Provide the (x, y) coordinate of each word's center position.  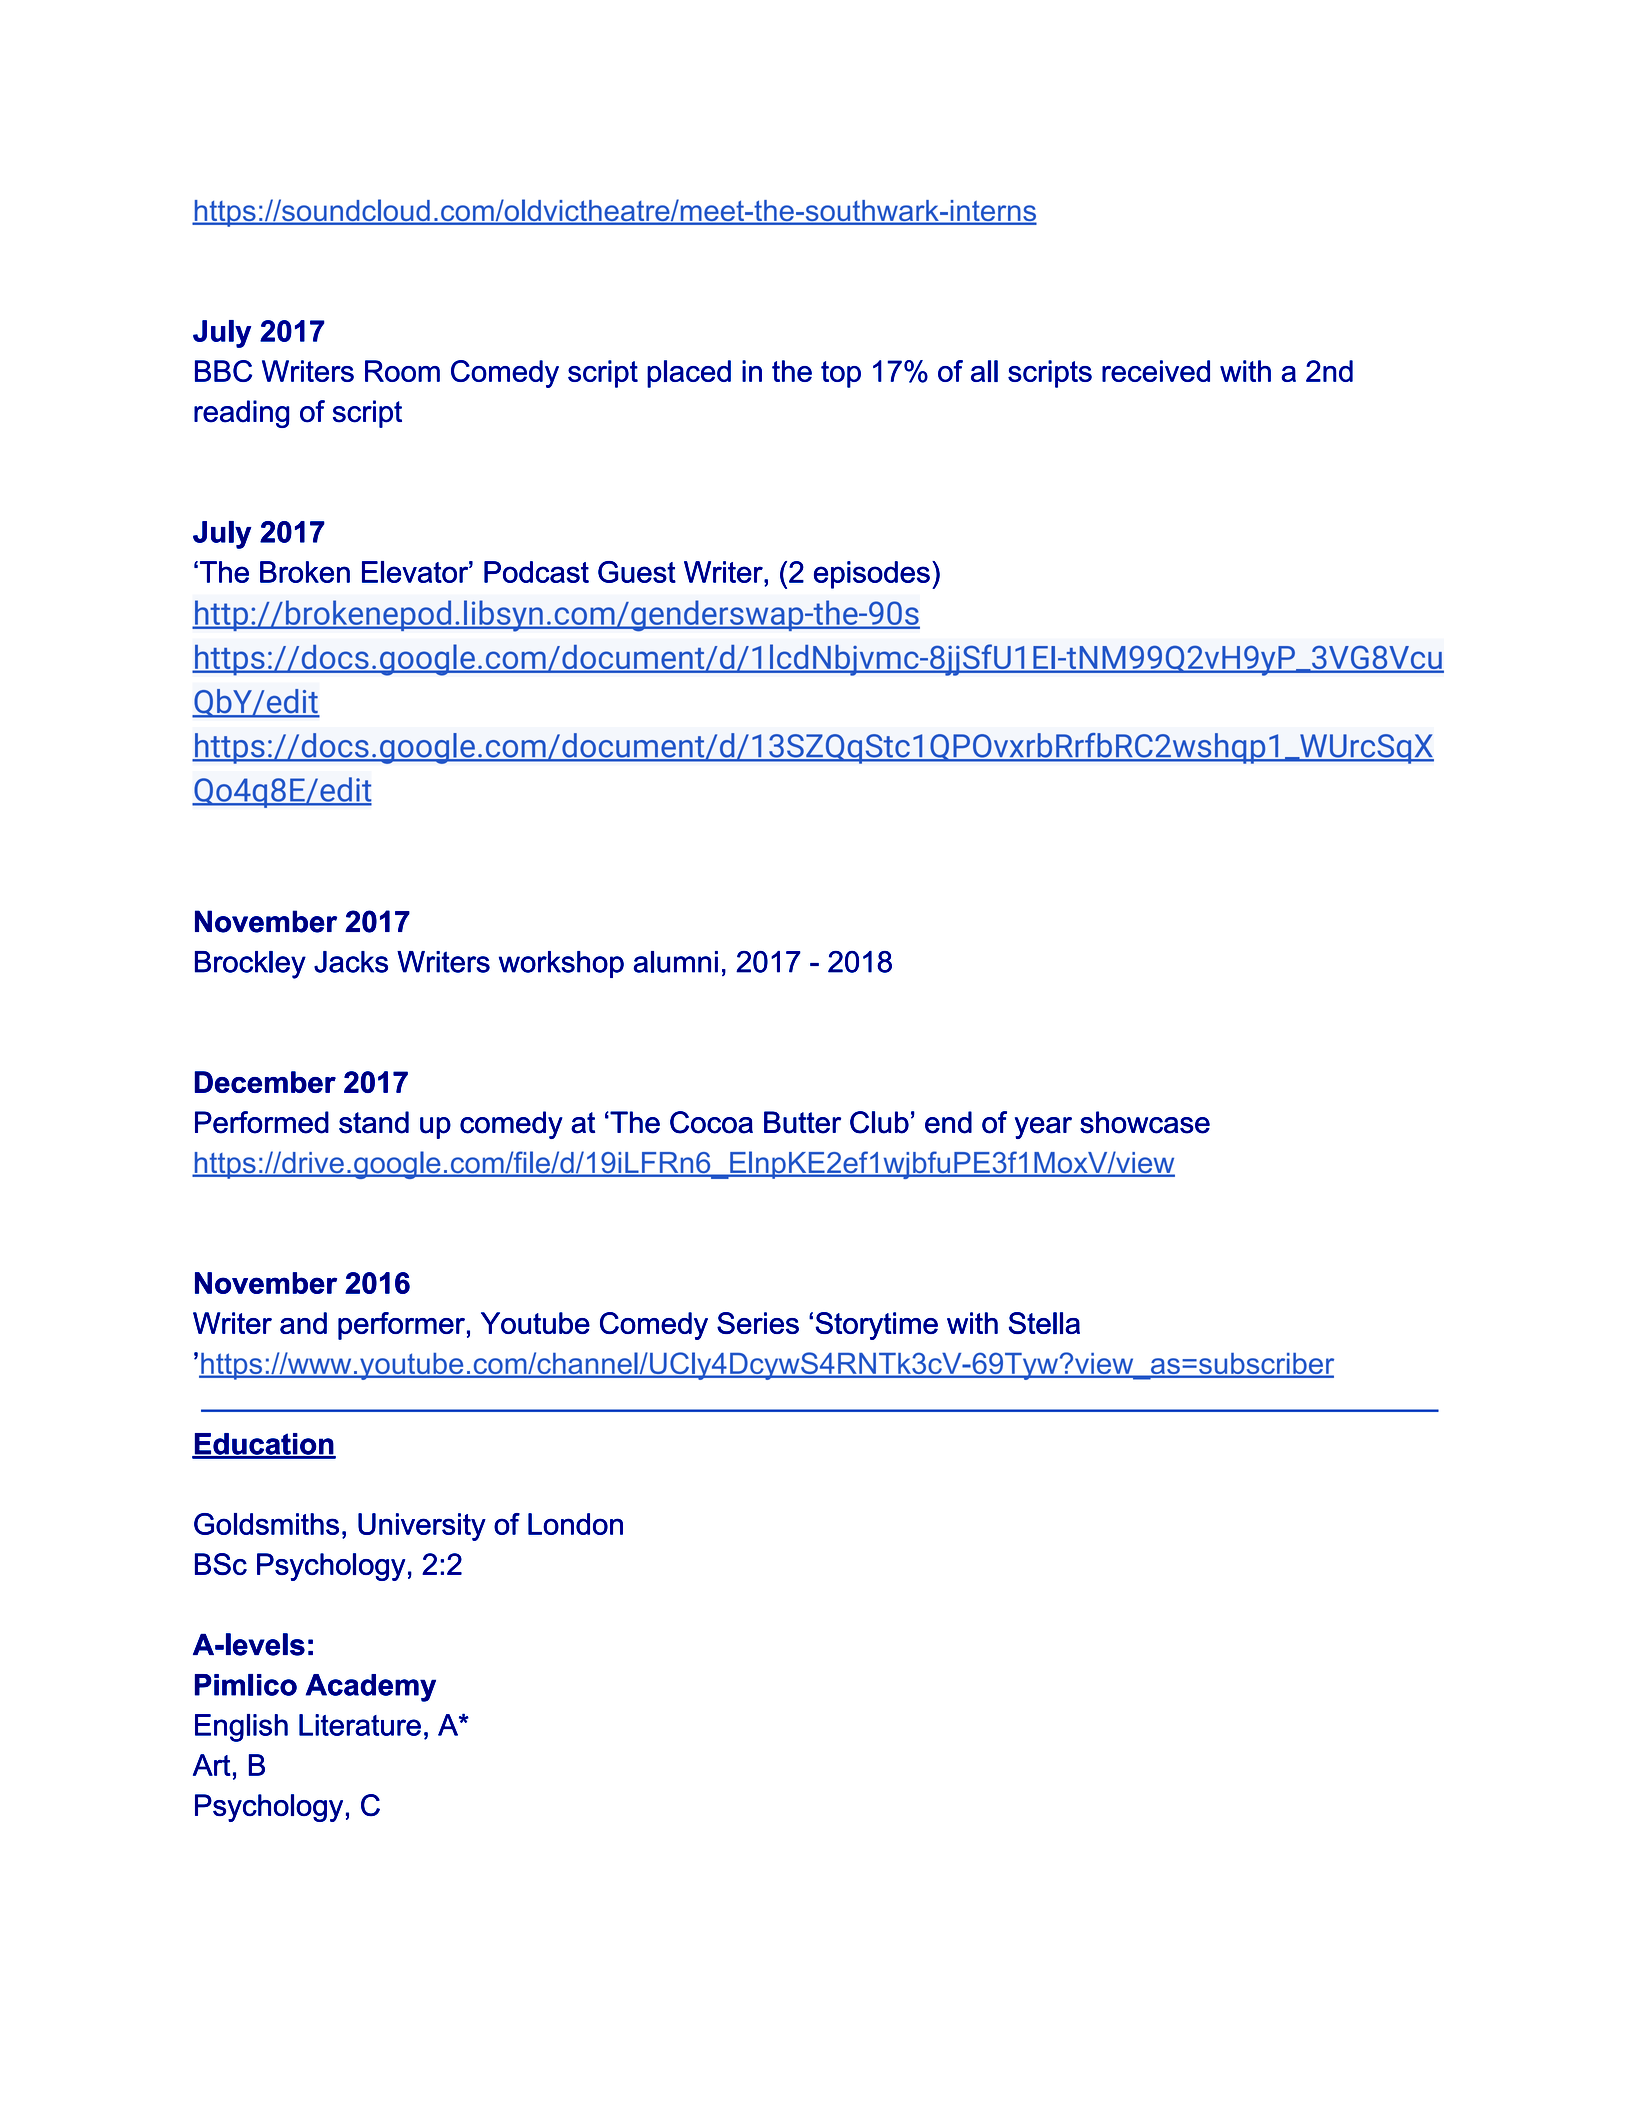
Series (758, 1323)
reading (241, 414)
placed (689, 374)
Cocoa (711, 1122)
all (984, 371)
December (265, 1082)
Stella (1044, 1323)
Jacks (351, 962)
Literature (360, 1725)
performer (401, 1326)
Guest (637, 572)
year (1043, 1128)
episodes (872, 575)
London (575, 1524)
